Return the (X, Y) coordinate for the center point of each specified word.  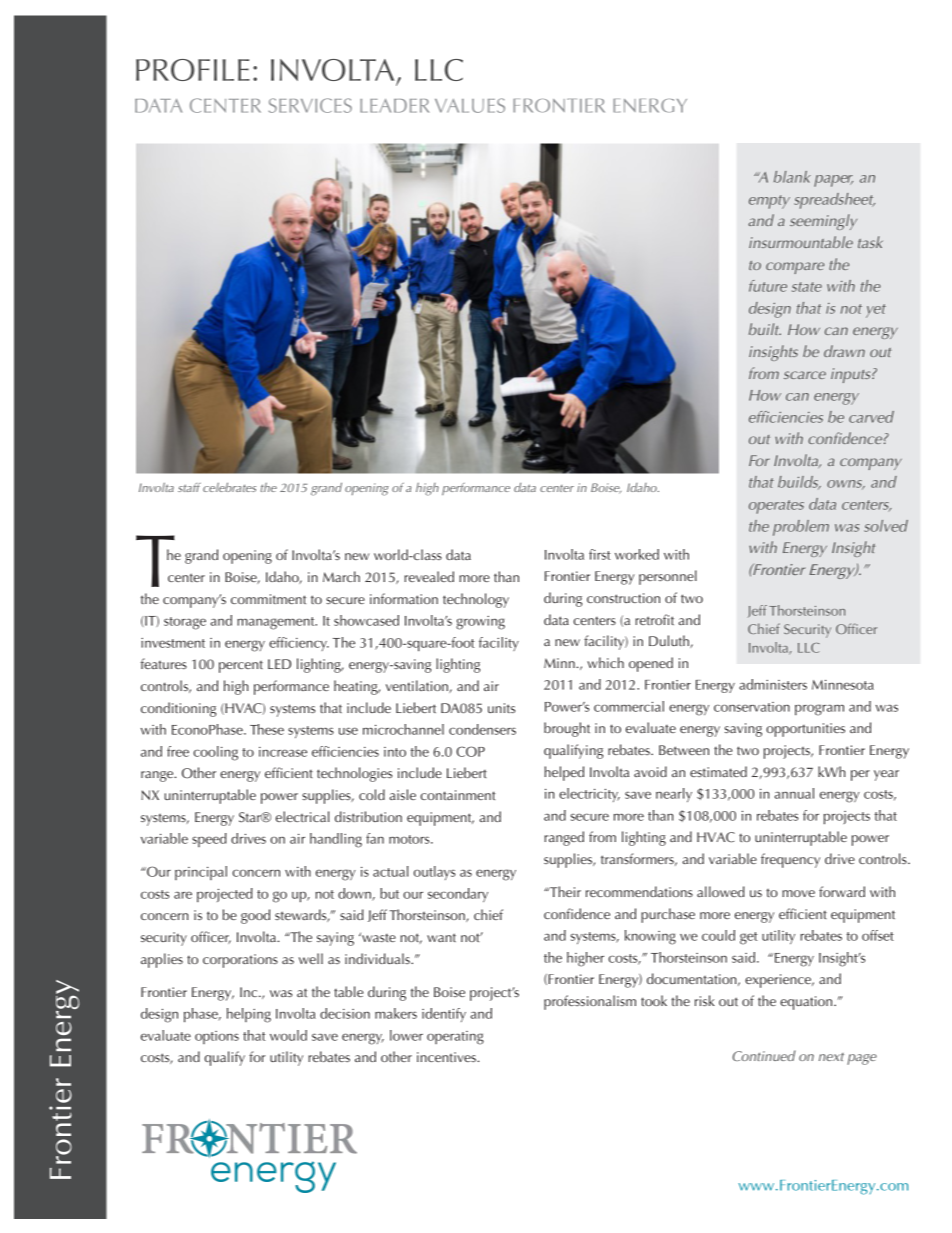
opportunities (805, 730)
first (600, 554)
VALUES (470, 105)
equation (807, 1003)
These (267, 729)
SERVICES (310, 105)
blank (792, 177)
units (501, 708)
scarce (805, 375)
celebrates (229, 487)
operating (455, 1038)
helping (249, 1015)
